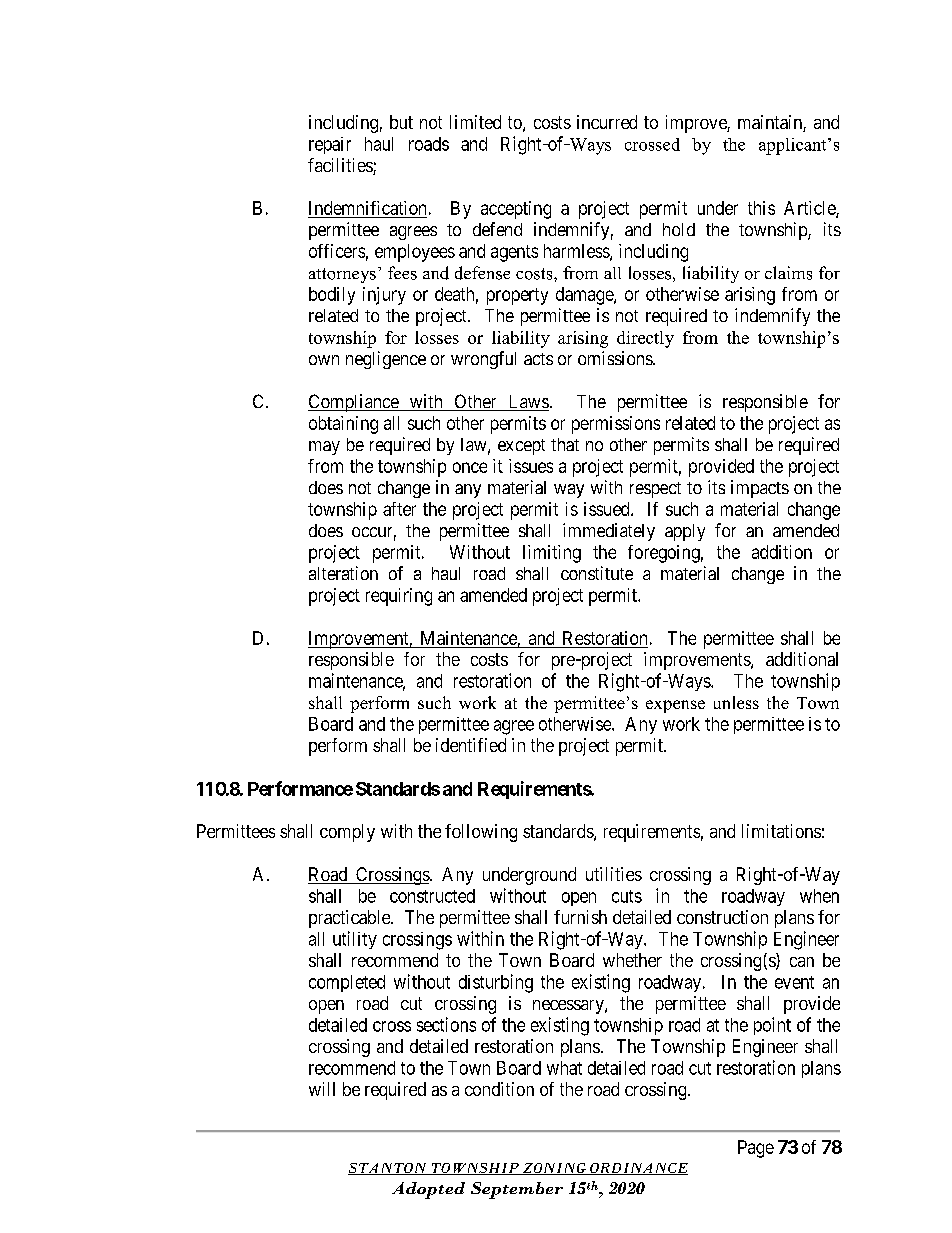  I want to click on maintain, so click(771, 123).
